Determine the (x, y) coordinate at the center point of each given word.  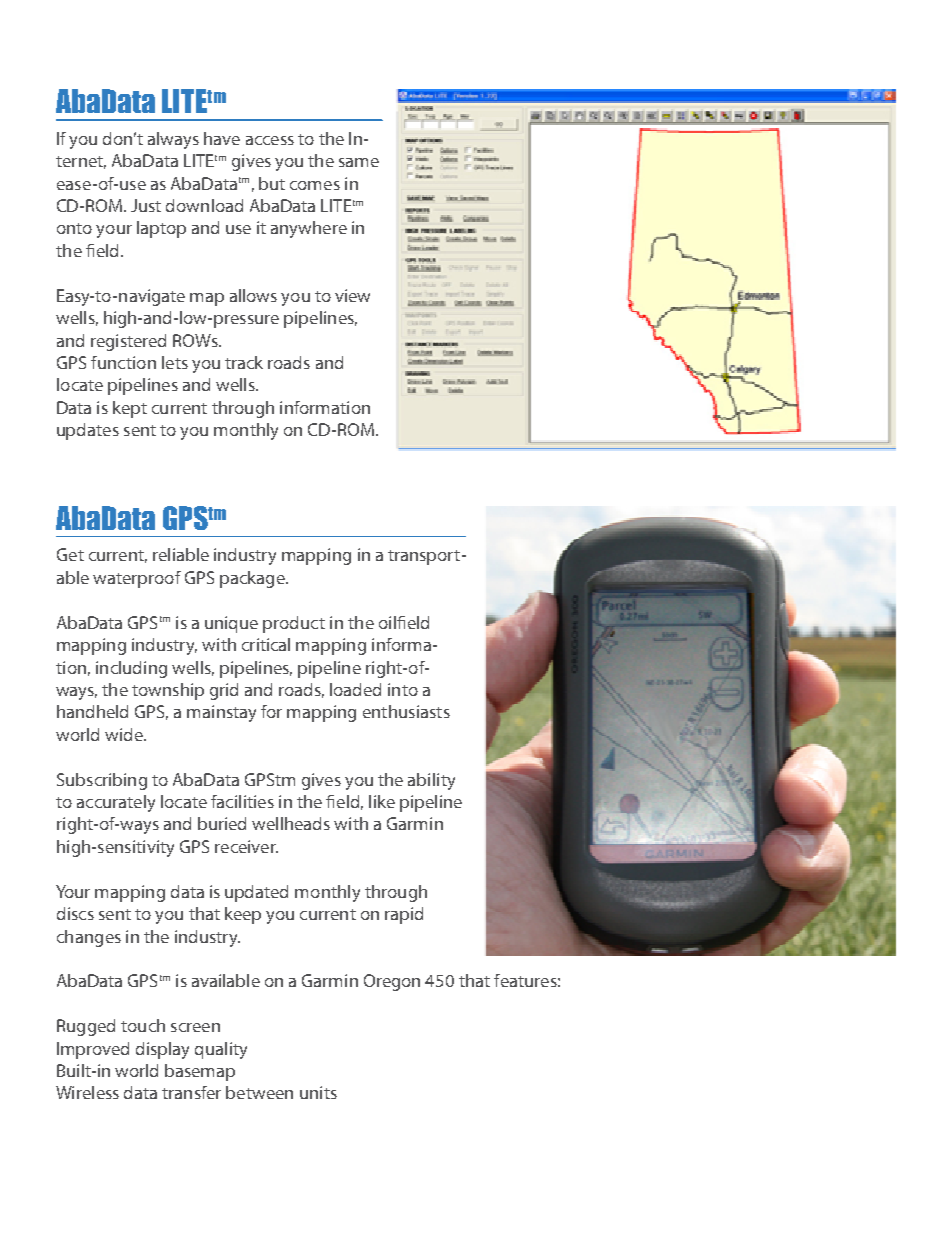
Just (146, 205)
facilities (242, 801)
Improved (93, 1050)
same (359, 162)
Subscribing (102, 781)
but (272, 183)
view (352, 295)
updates (88, 431)
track (244, 362)
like (382, 801)
